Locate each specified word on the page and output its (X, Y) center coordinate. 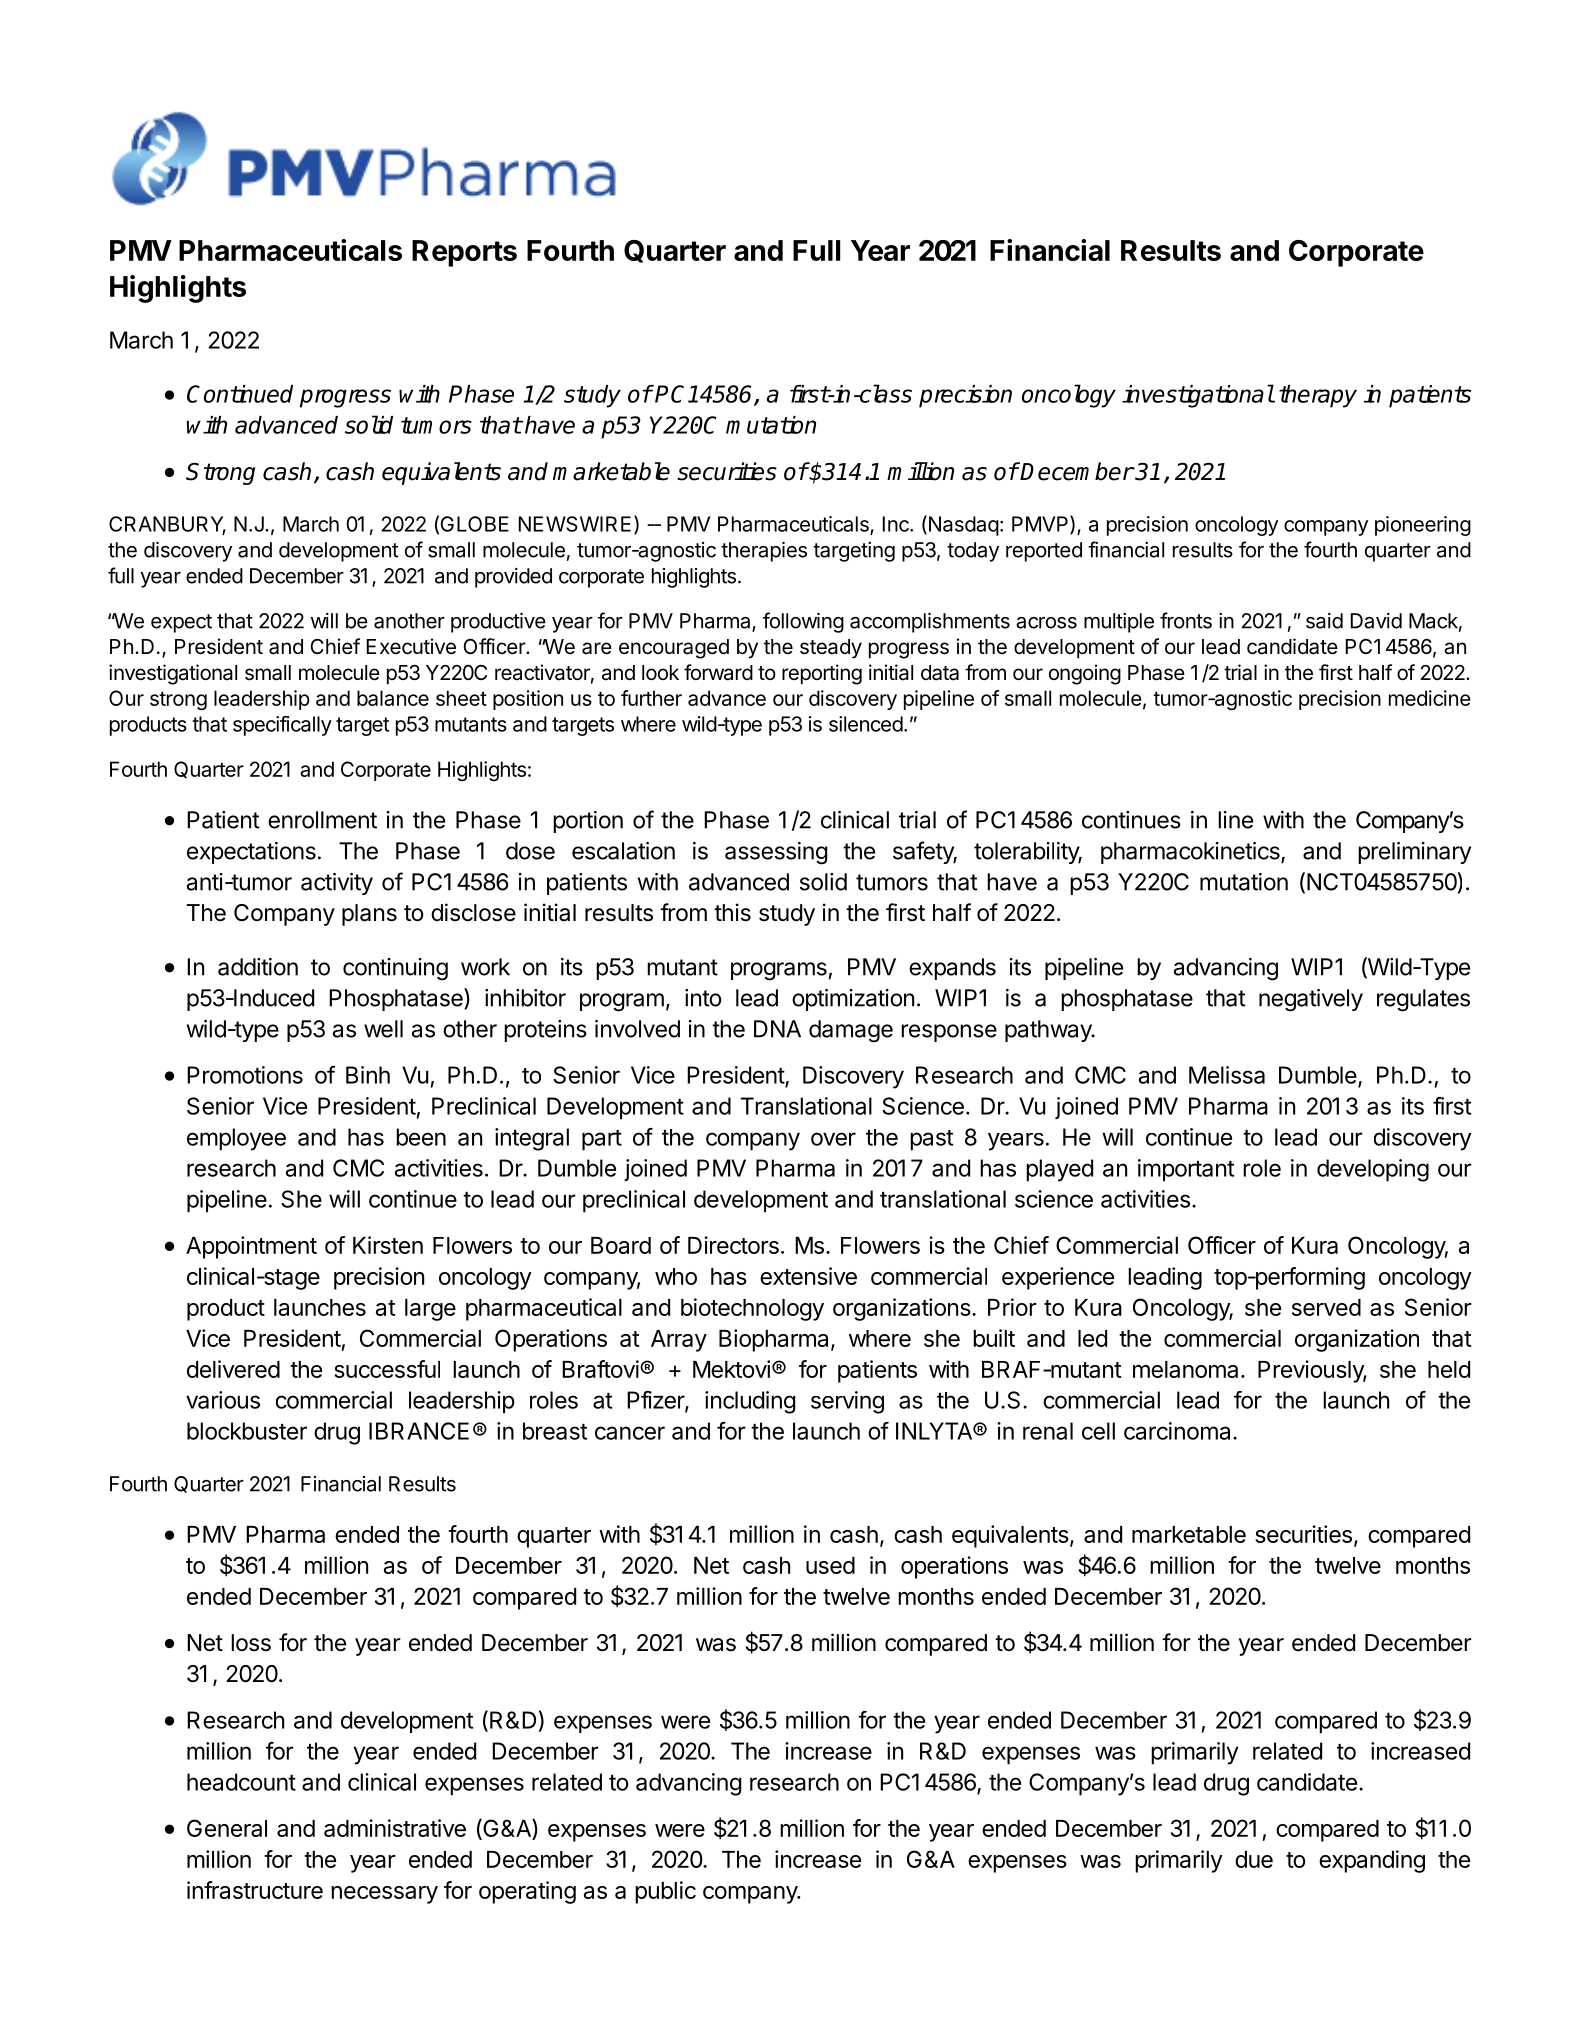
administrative (395, 1828)
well (383, 1029)
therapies (764, 552)
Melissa (1227, 1075)
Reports (464, 253)
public (665, 1892)
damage (851, 1031)
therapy (1318, 396)
